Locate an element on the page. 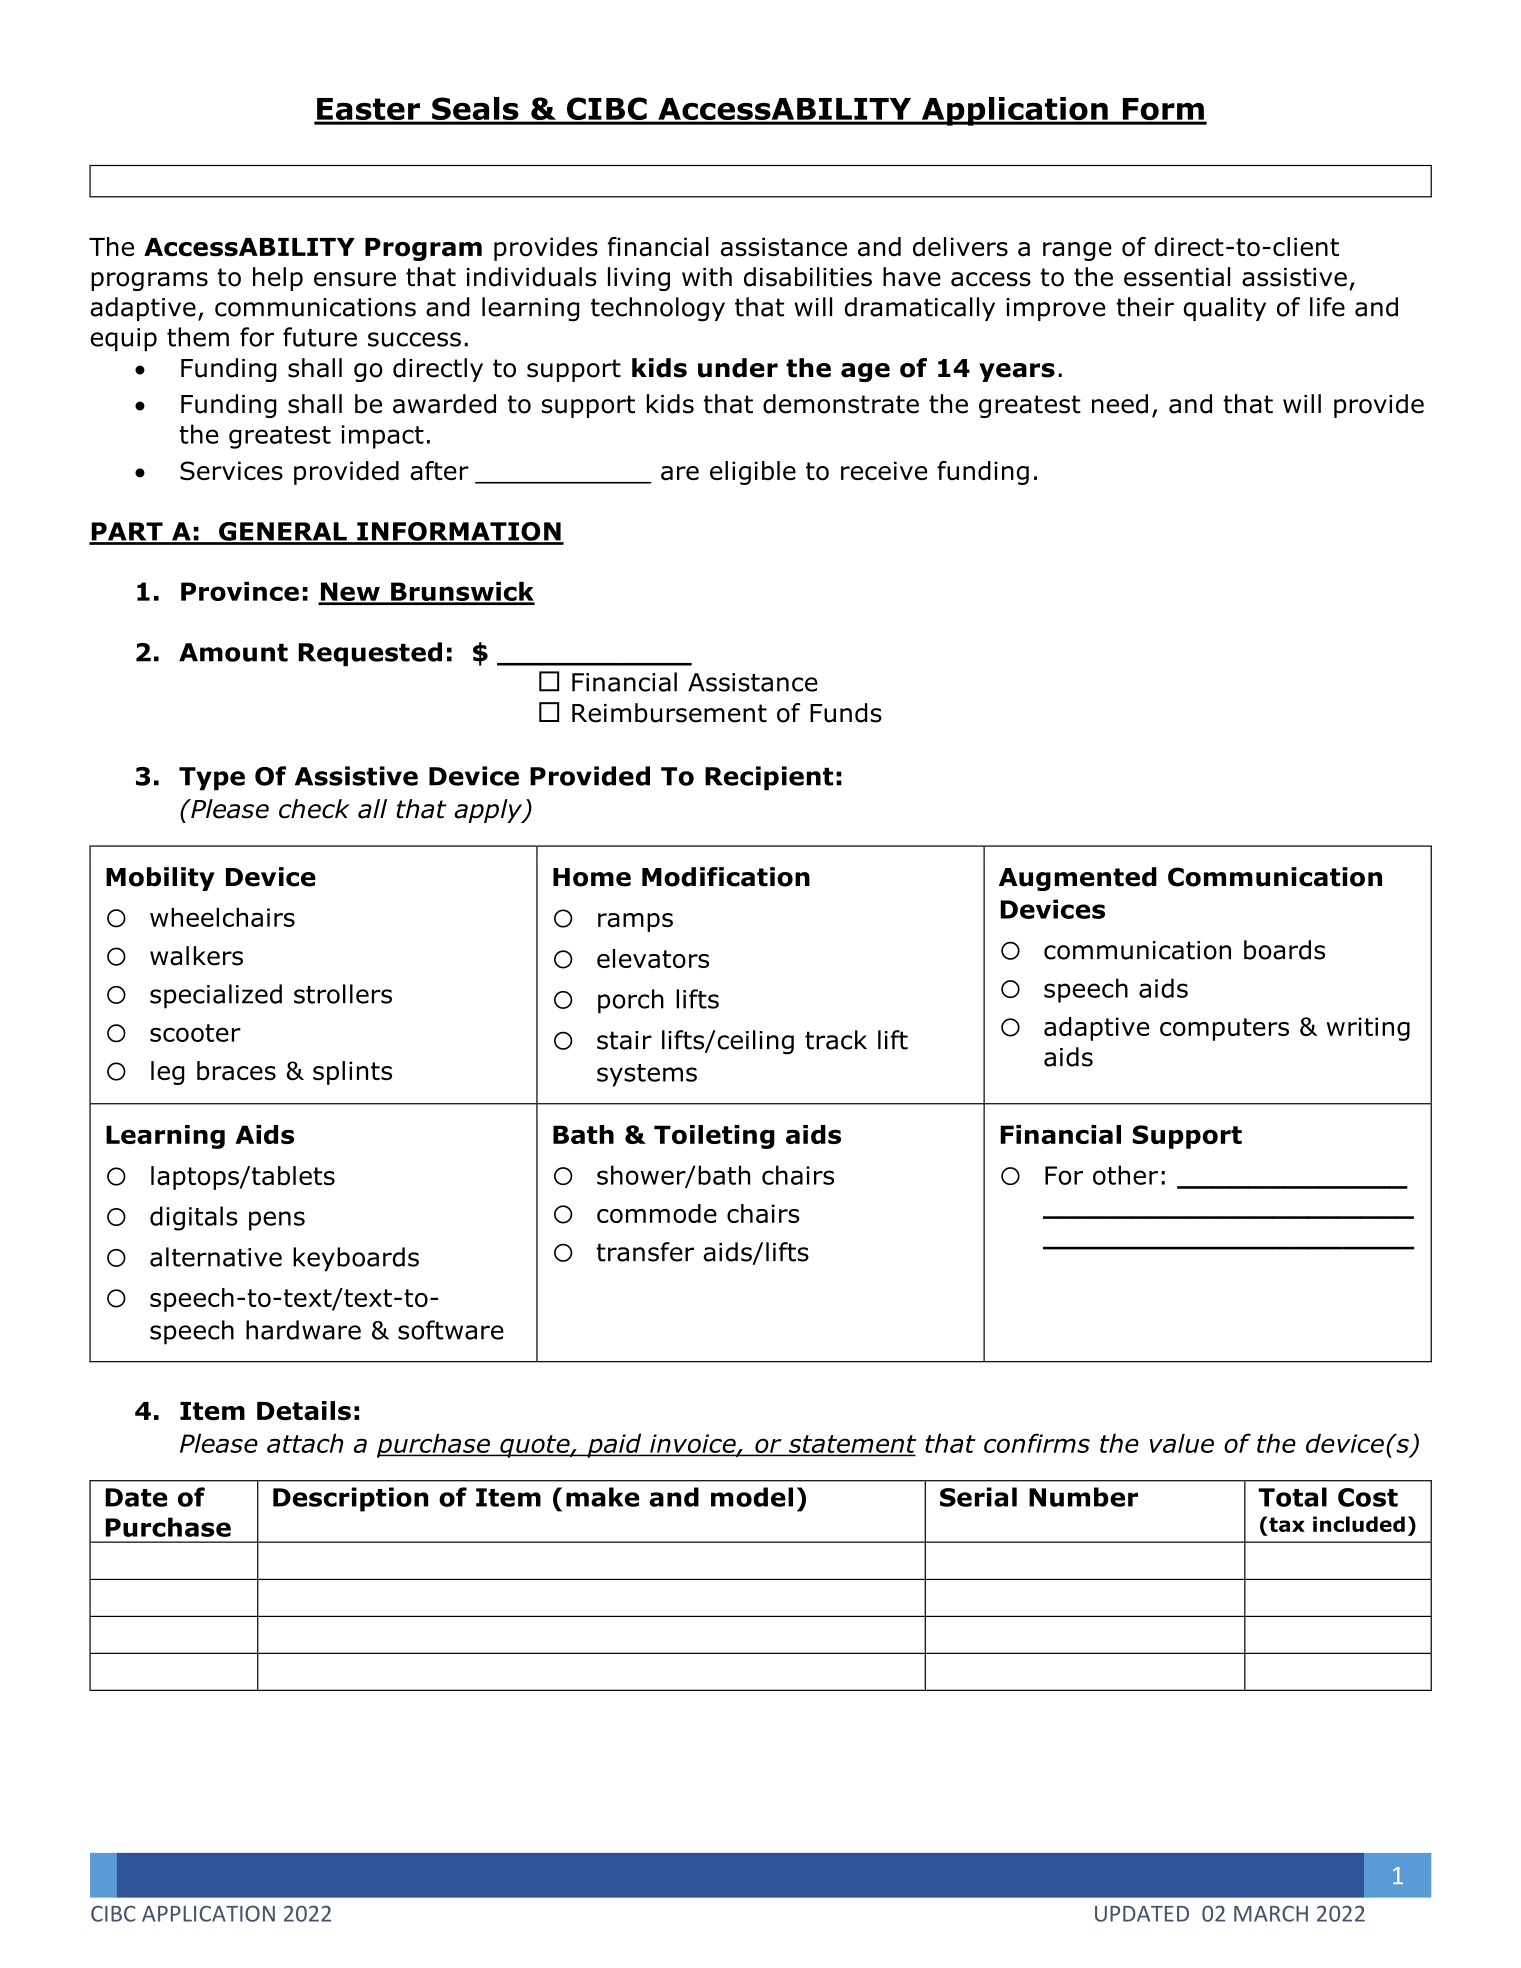 The width and height of the document is (1521, 1968). tax is located at coordinates (1286, 1524).
